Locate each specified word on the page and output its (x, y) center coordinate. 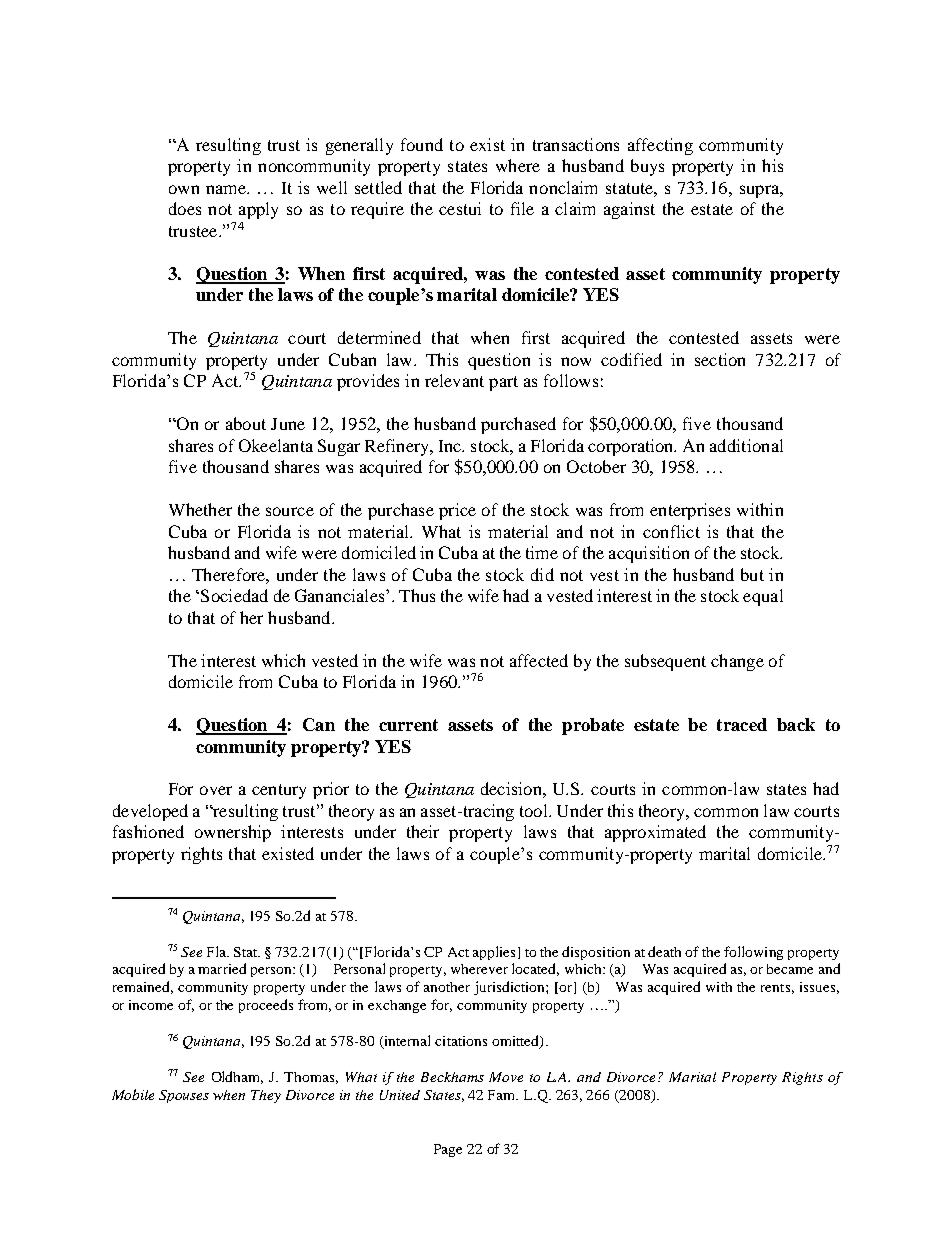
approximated (655, 833)
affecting (660, 146)
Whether (200, 509)
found (422, 144)
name (227, 189)
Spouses (184, 1096)
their (423, 831)
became (790, 969)
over (216, 790)
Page (448, 1150)
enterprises (690, 511)
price (457, 511)
